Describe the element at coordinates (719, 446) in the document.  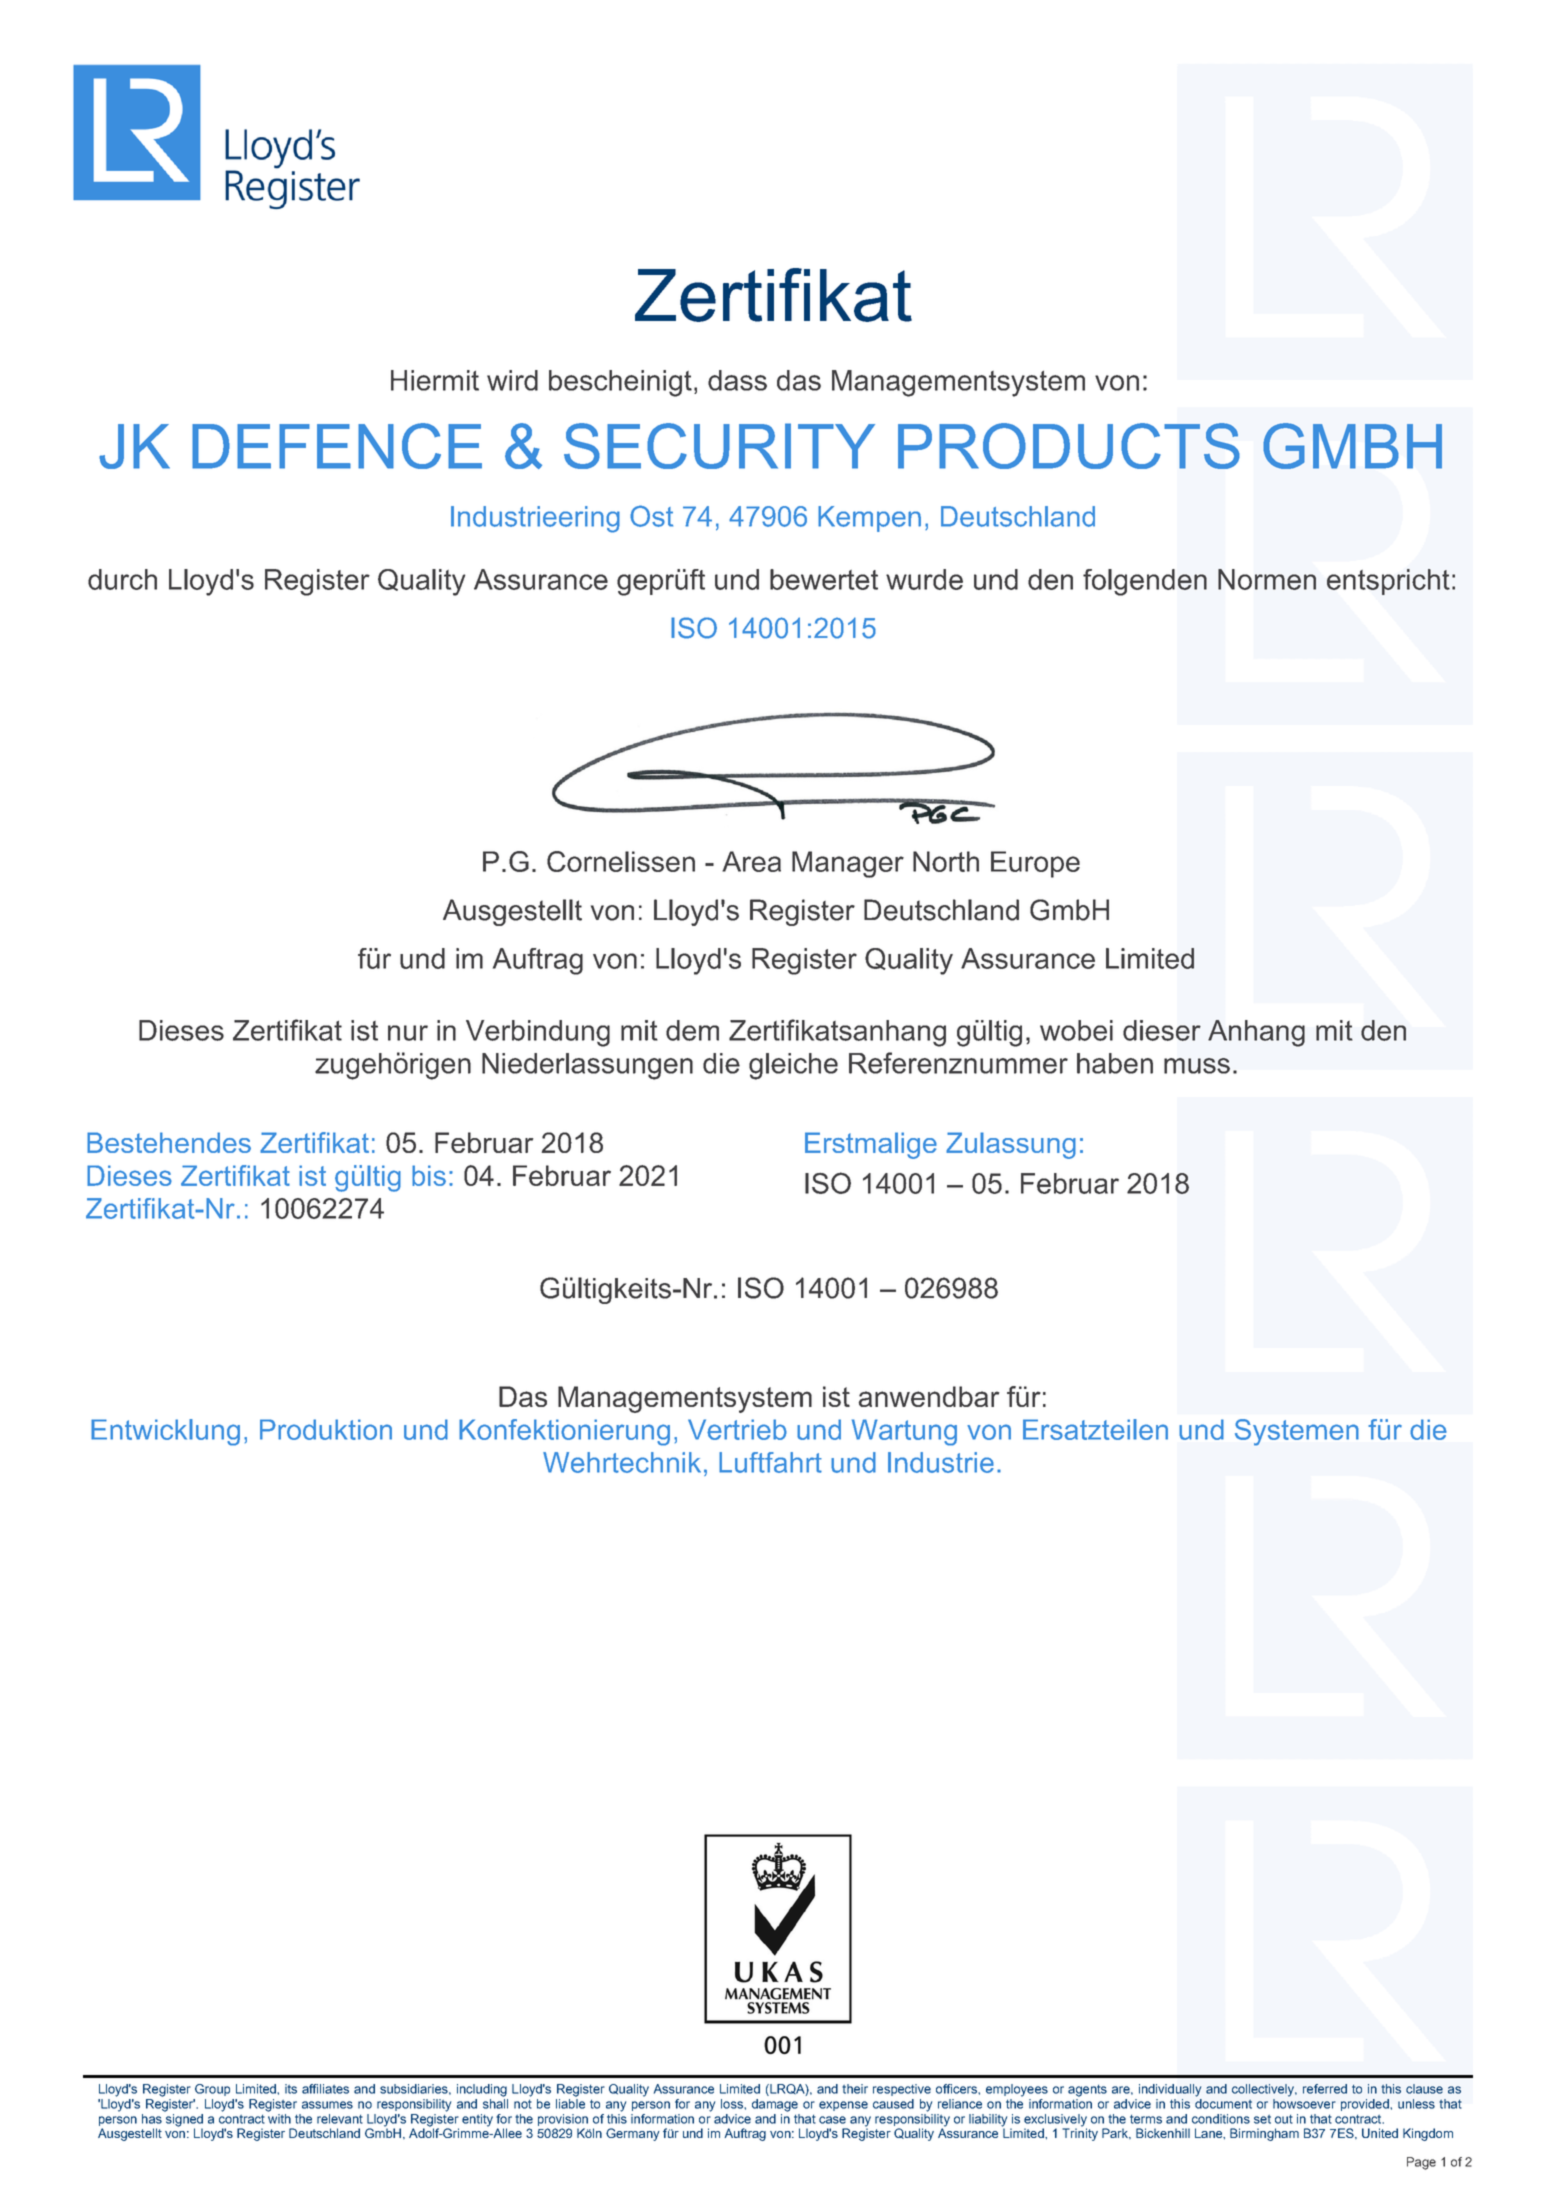
I see `SECURITY` at that location.
